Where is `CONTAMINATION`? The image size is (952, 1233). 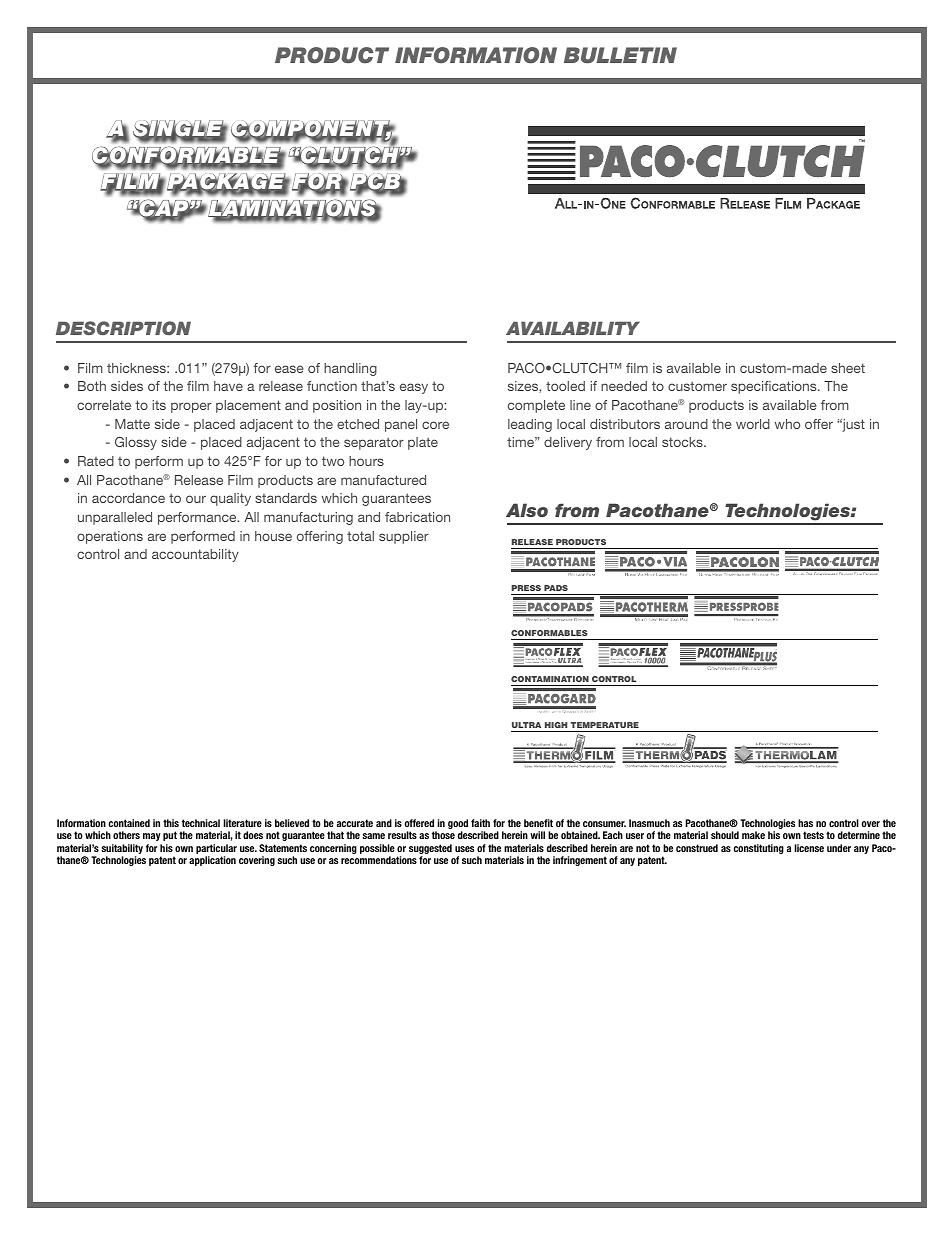 CONTAMINATION is located at coordinates (550, 679).
